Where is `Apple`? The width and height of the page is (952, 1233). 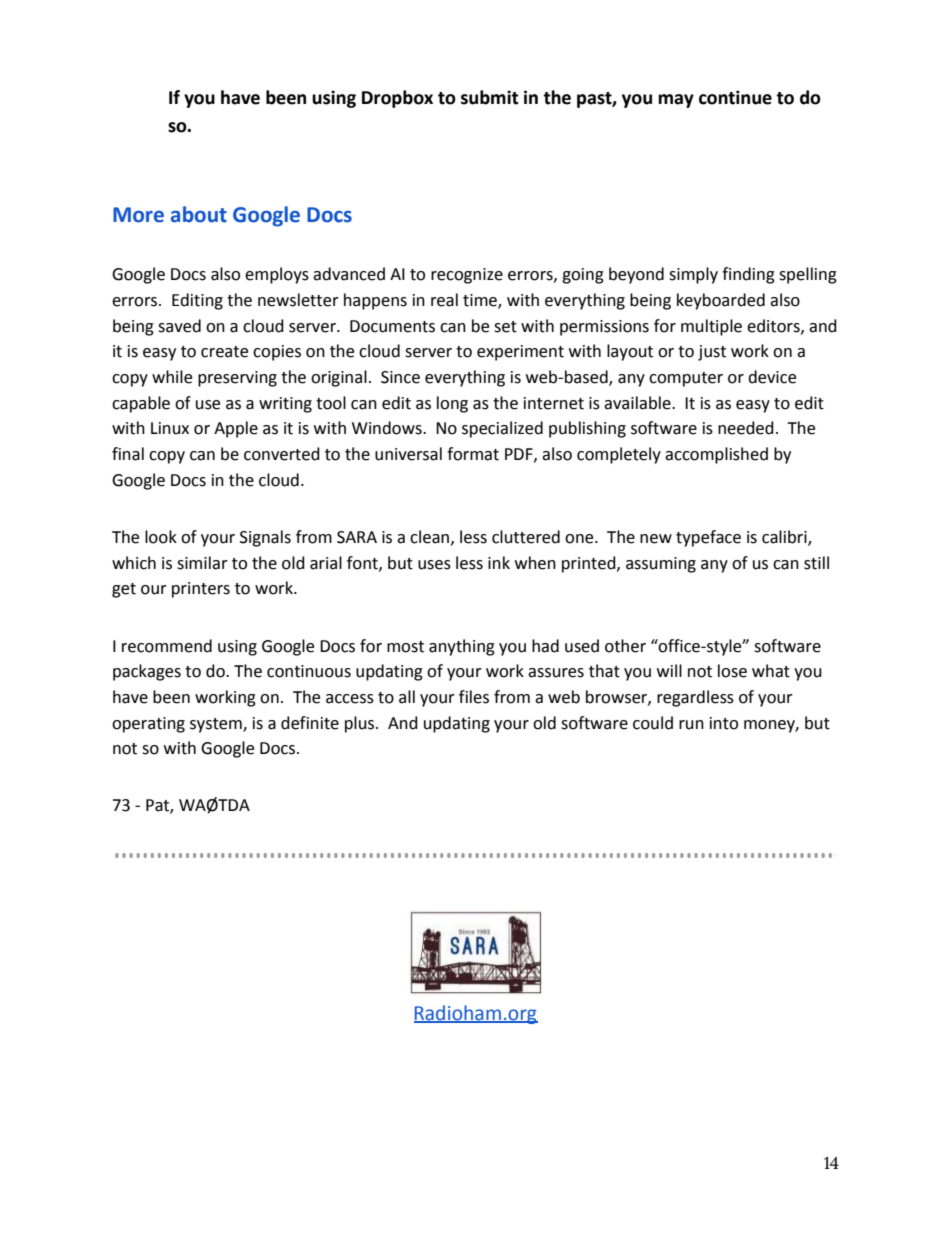
Apple is located at coordinates (236, 429).
